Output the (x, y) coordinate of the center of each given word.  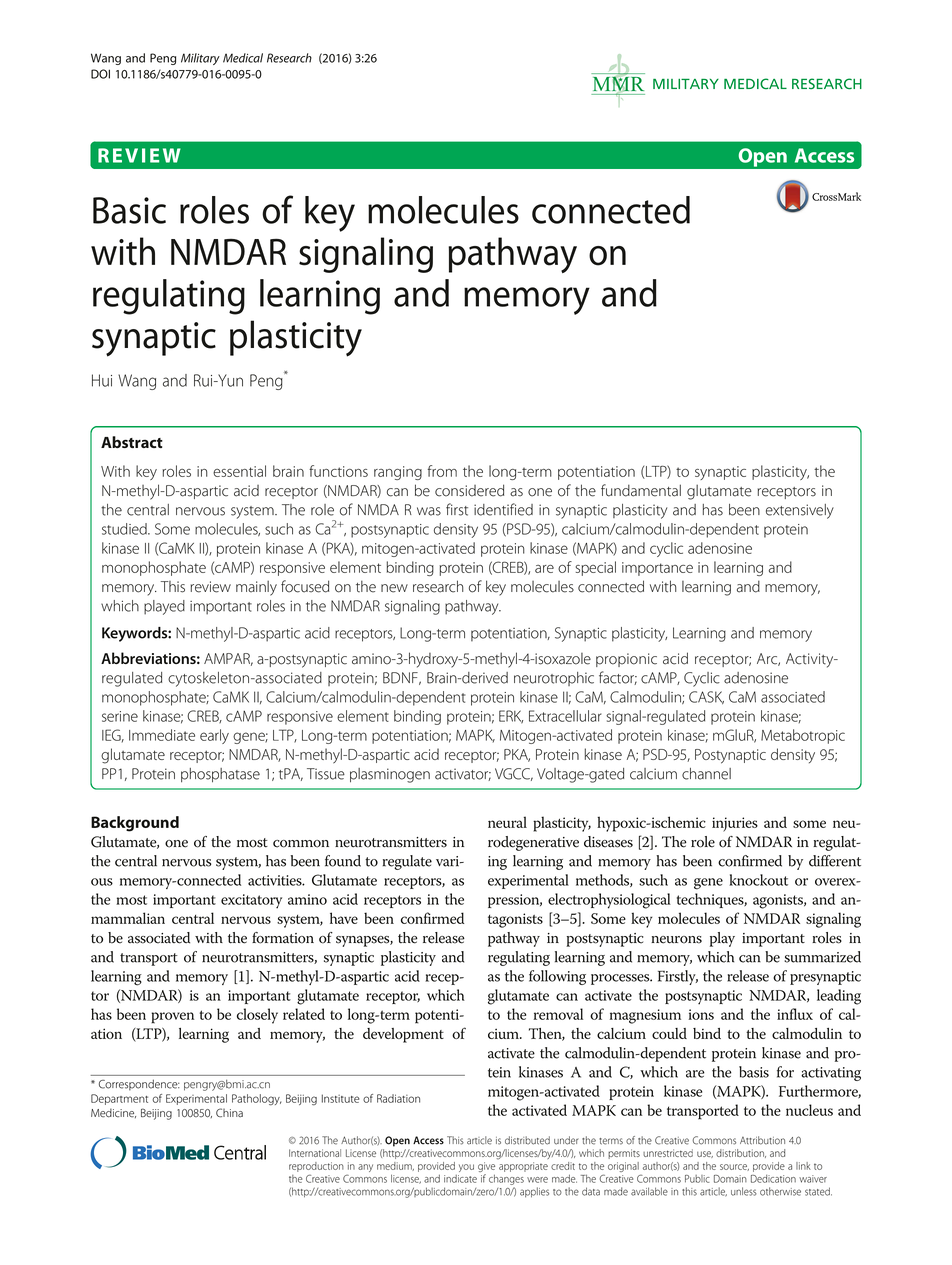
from (442, 471)
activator (463, 774)
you (466, 1168)
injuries (735, 824)
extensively (800, 511)
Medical (243, 58)
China (229, 1112)
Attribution (762, 1140)
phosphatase (220, 775)
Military (200, 59)
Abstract (132, 442)
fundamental (641, 490)
